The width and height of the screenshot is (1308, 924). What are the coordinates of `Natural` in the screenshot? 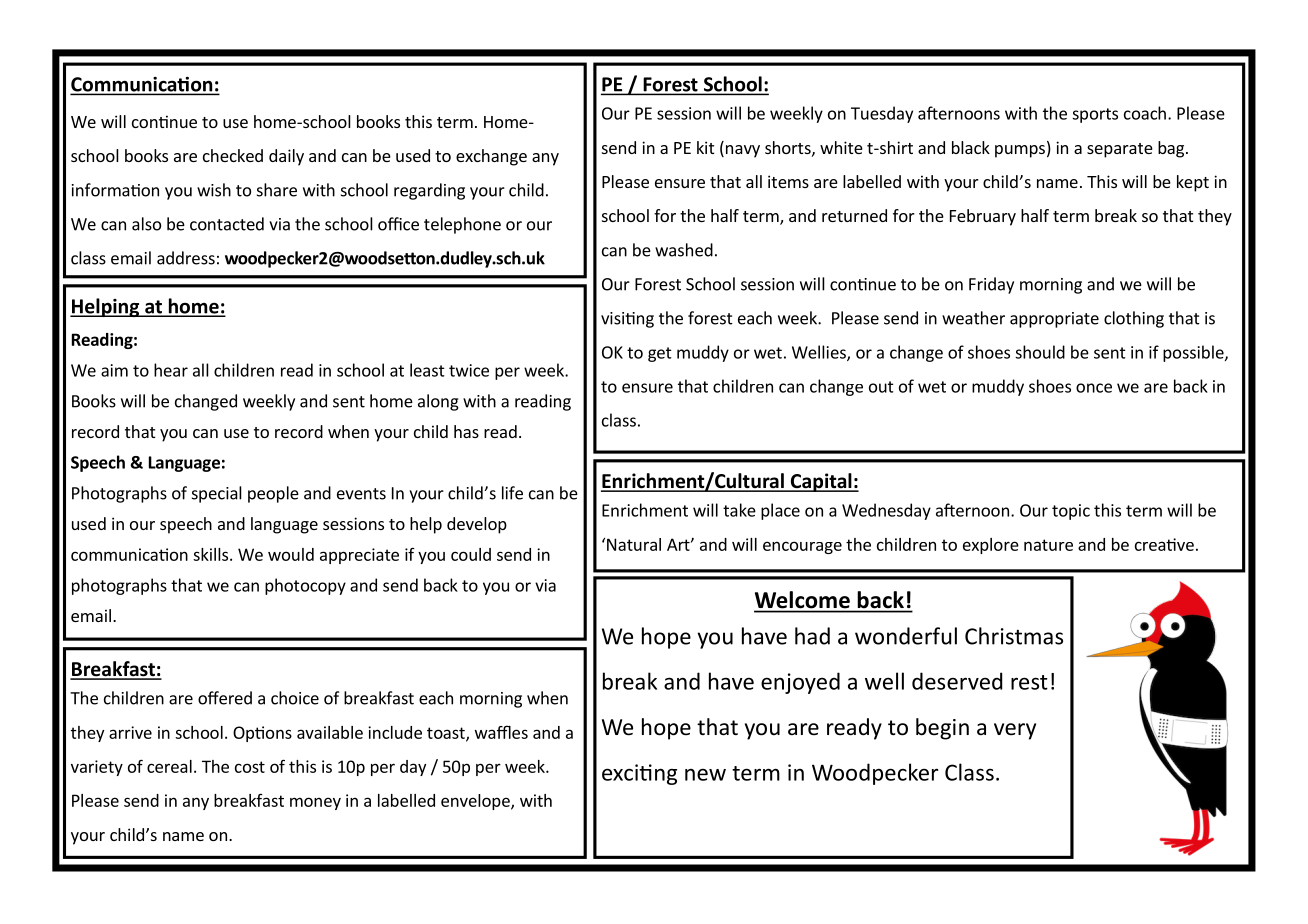 It's located at (634, 544).
